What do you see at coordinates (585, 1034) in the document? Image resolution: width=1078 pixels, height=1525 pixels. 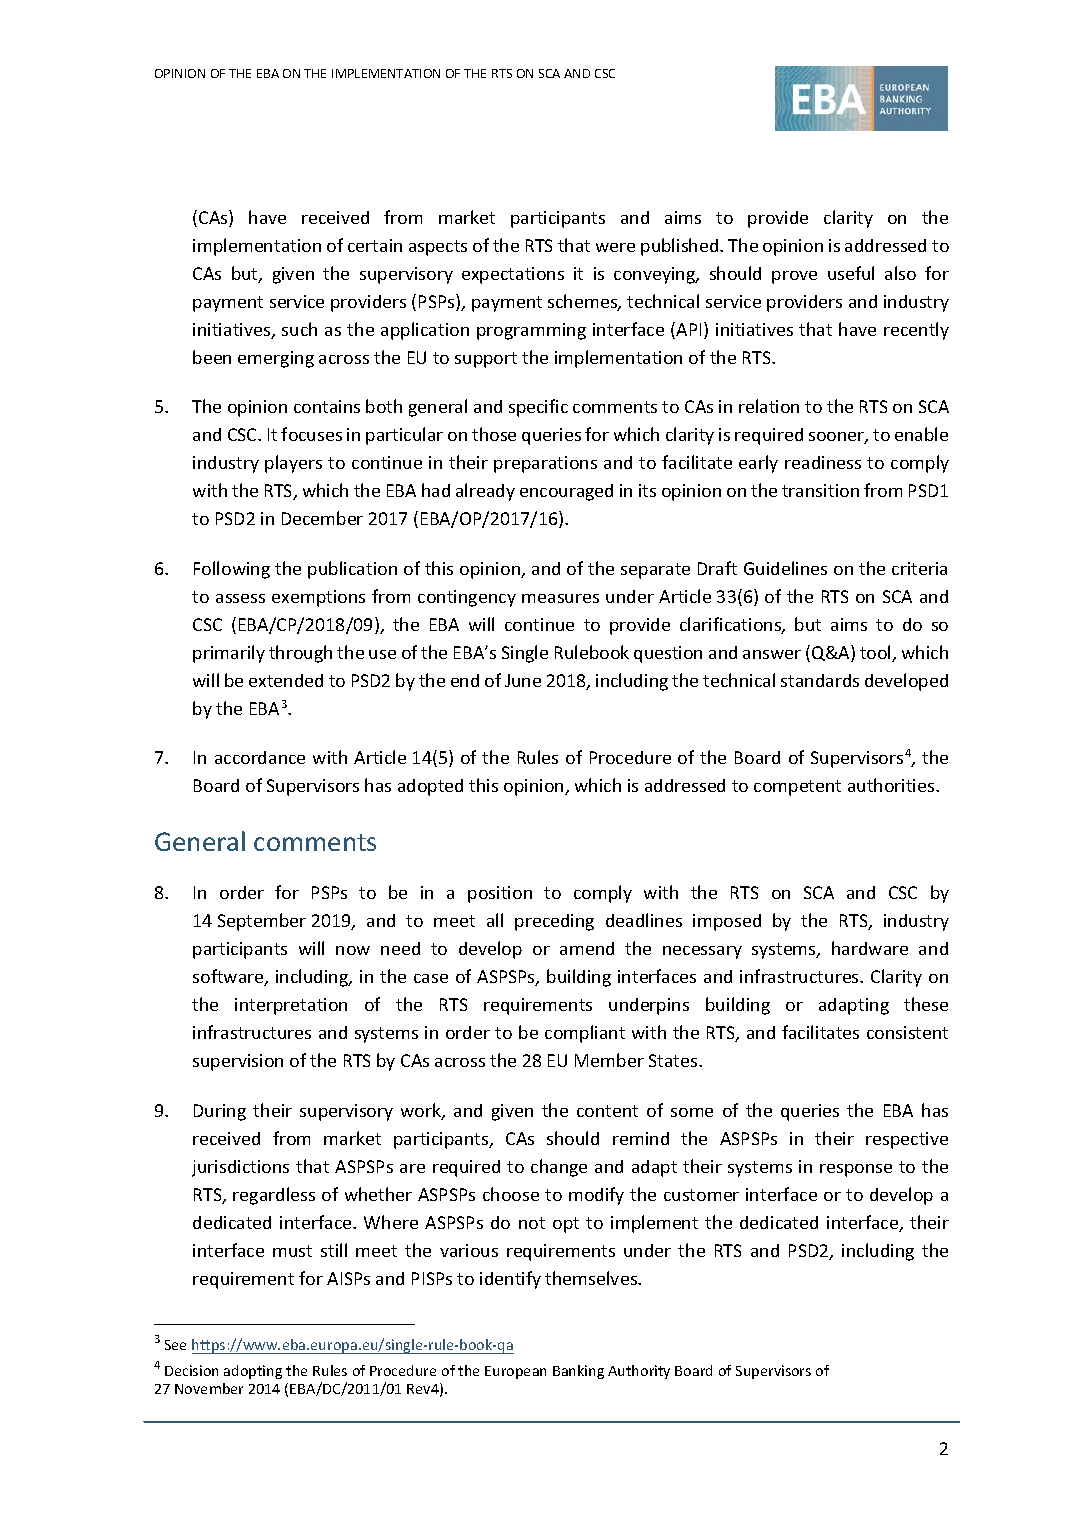 I see `compliant` at bounding box center [585, 1034].
